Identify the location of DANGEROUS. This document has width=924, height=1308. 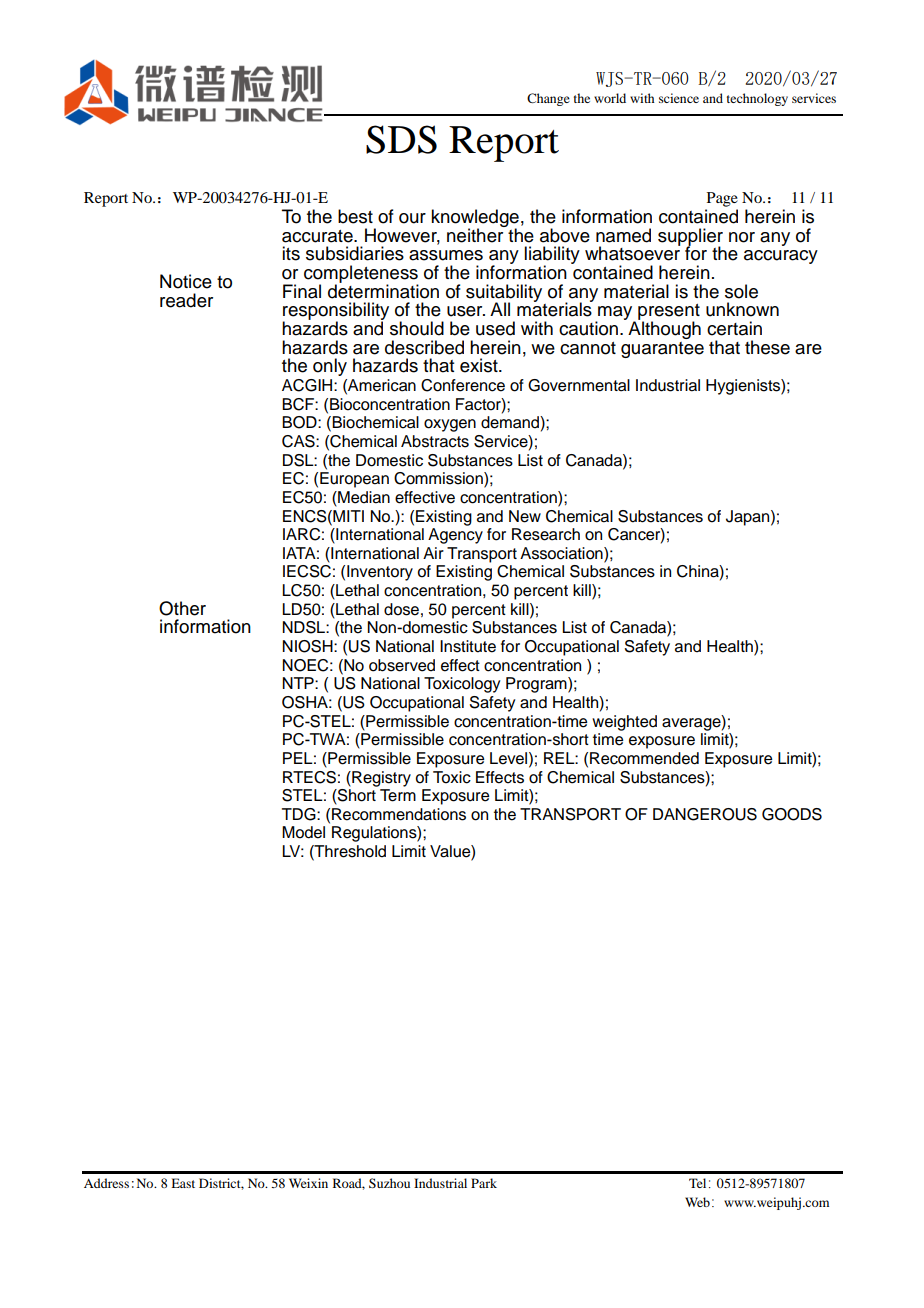
(705, 814).
